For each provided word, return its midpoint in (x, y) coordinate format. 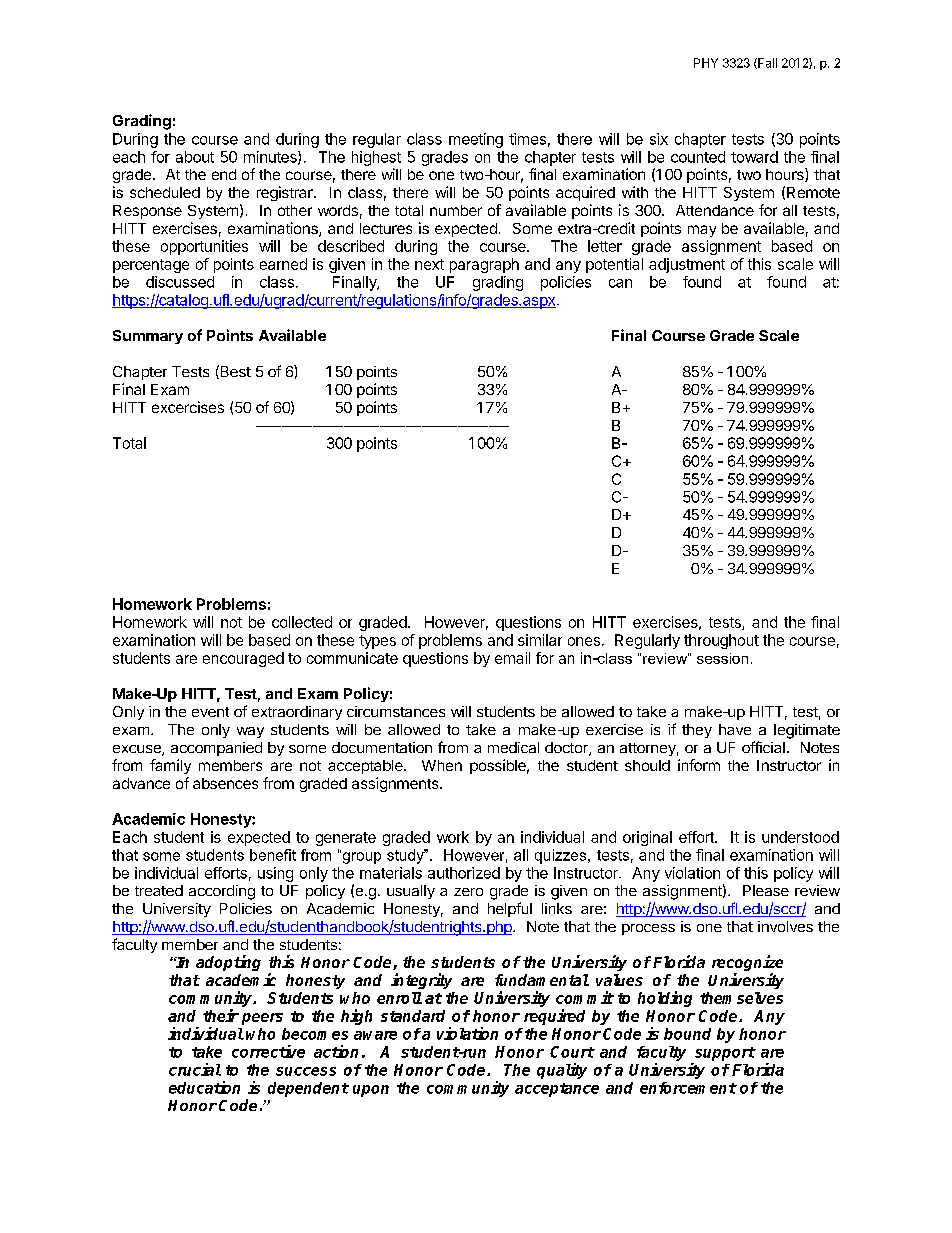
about (195, 157)
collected (302, 622)
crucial (195, 1069)
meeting (476, 140)
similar (540, 640)
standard (413, 1016)
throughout (721, 641)
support (725, 1054)
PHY (706, 63)
